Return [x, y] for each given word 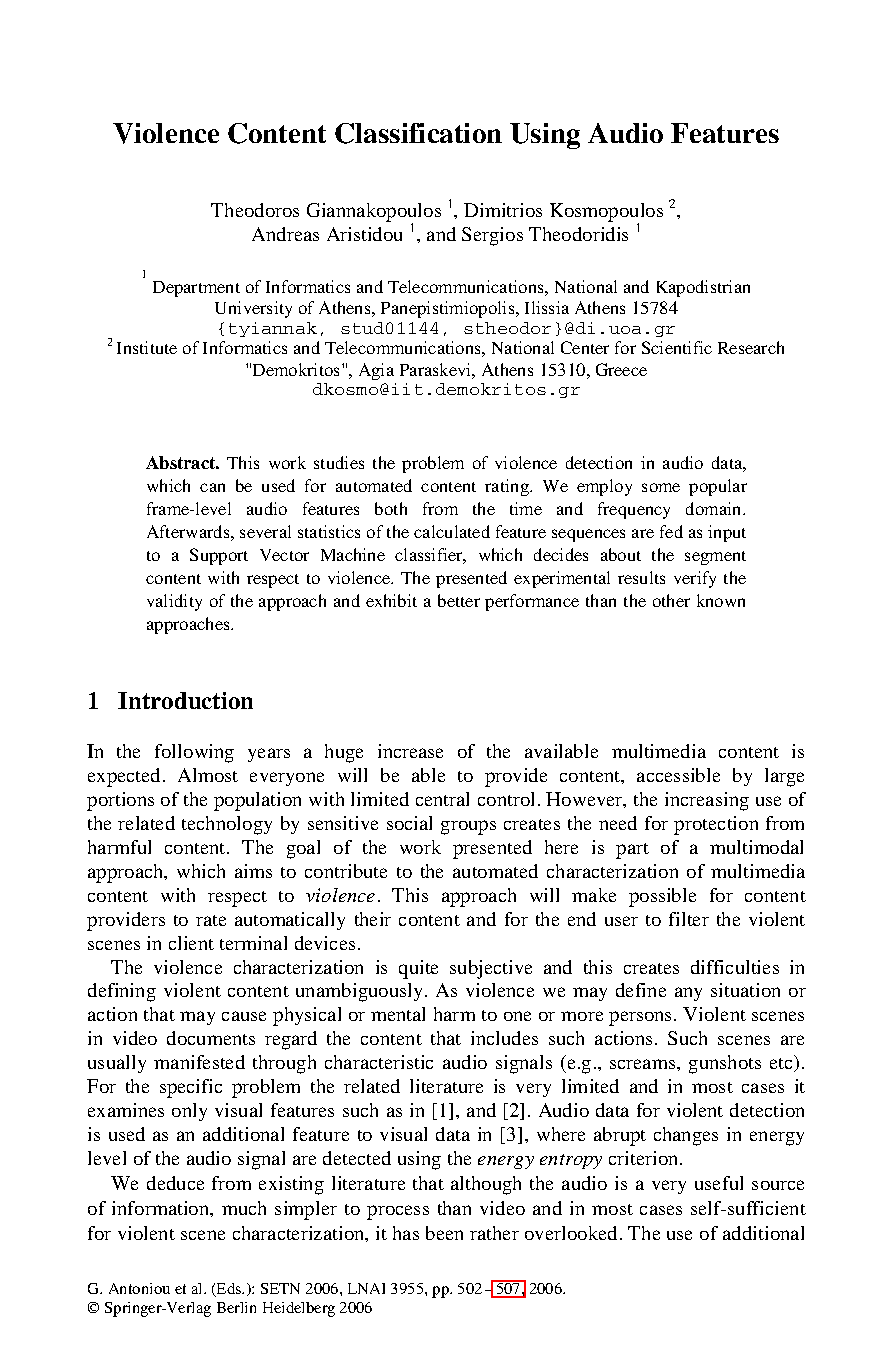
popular [718, 487]
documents [211, 1038]
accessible [678, 775]
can [212, 487]
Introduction [185, 700]
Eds [229, 1290]
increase [410, 751]
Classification [418, 133]
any [688, 994]
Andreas [285, 234]
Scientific [677, 347]
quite [418, 969]
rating [508, 487]
